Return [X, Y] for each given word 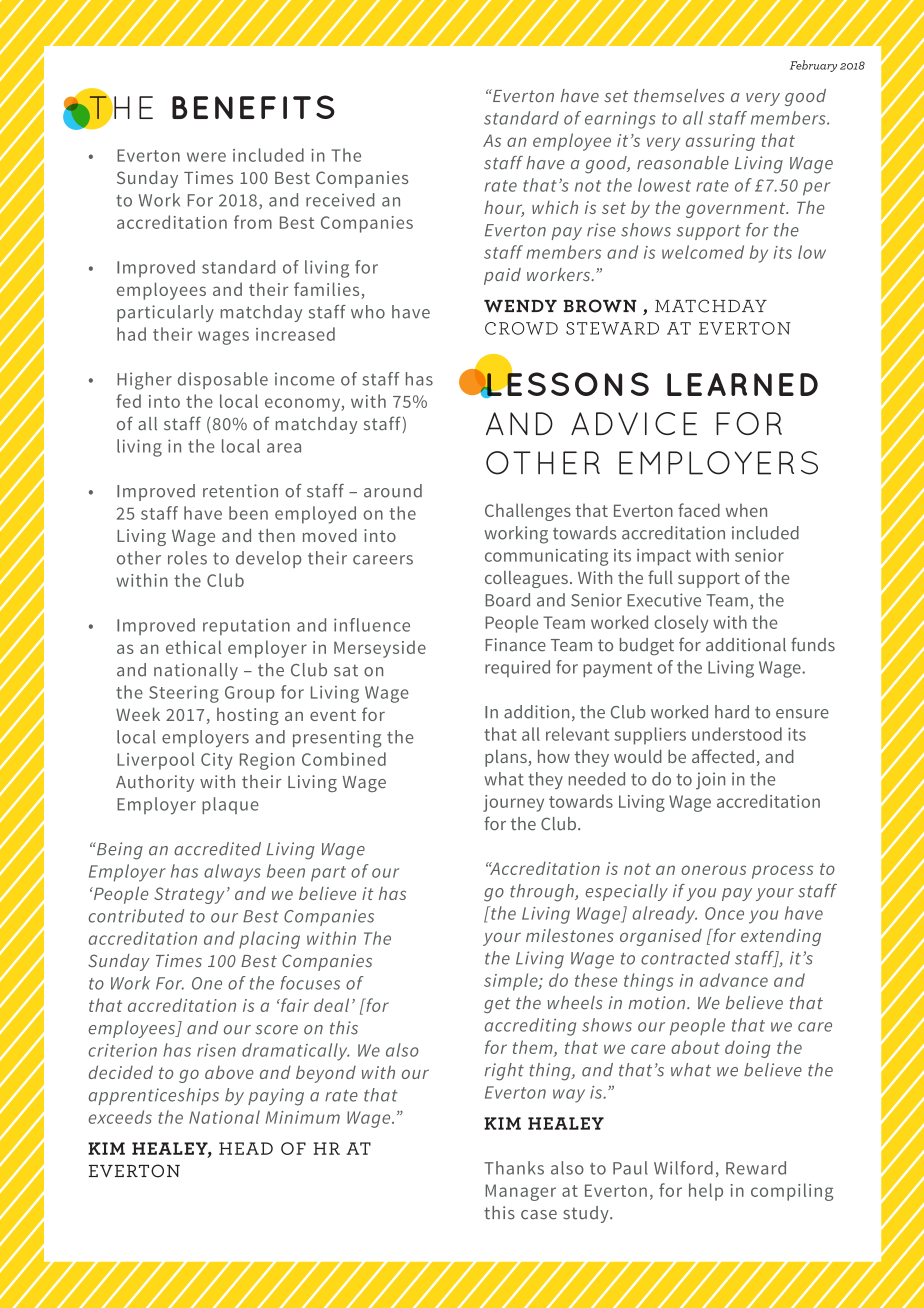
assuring [720, 142]
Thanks [514, 1168]
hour [504, 209]
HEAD [246, 1148]
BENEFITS [253, 107]
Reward [756, 1168]
